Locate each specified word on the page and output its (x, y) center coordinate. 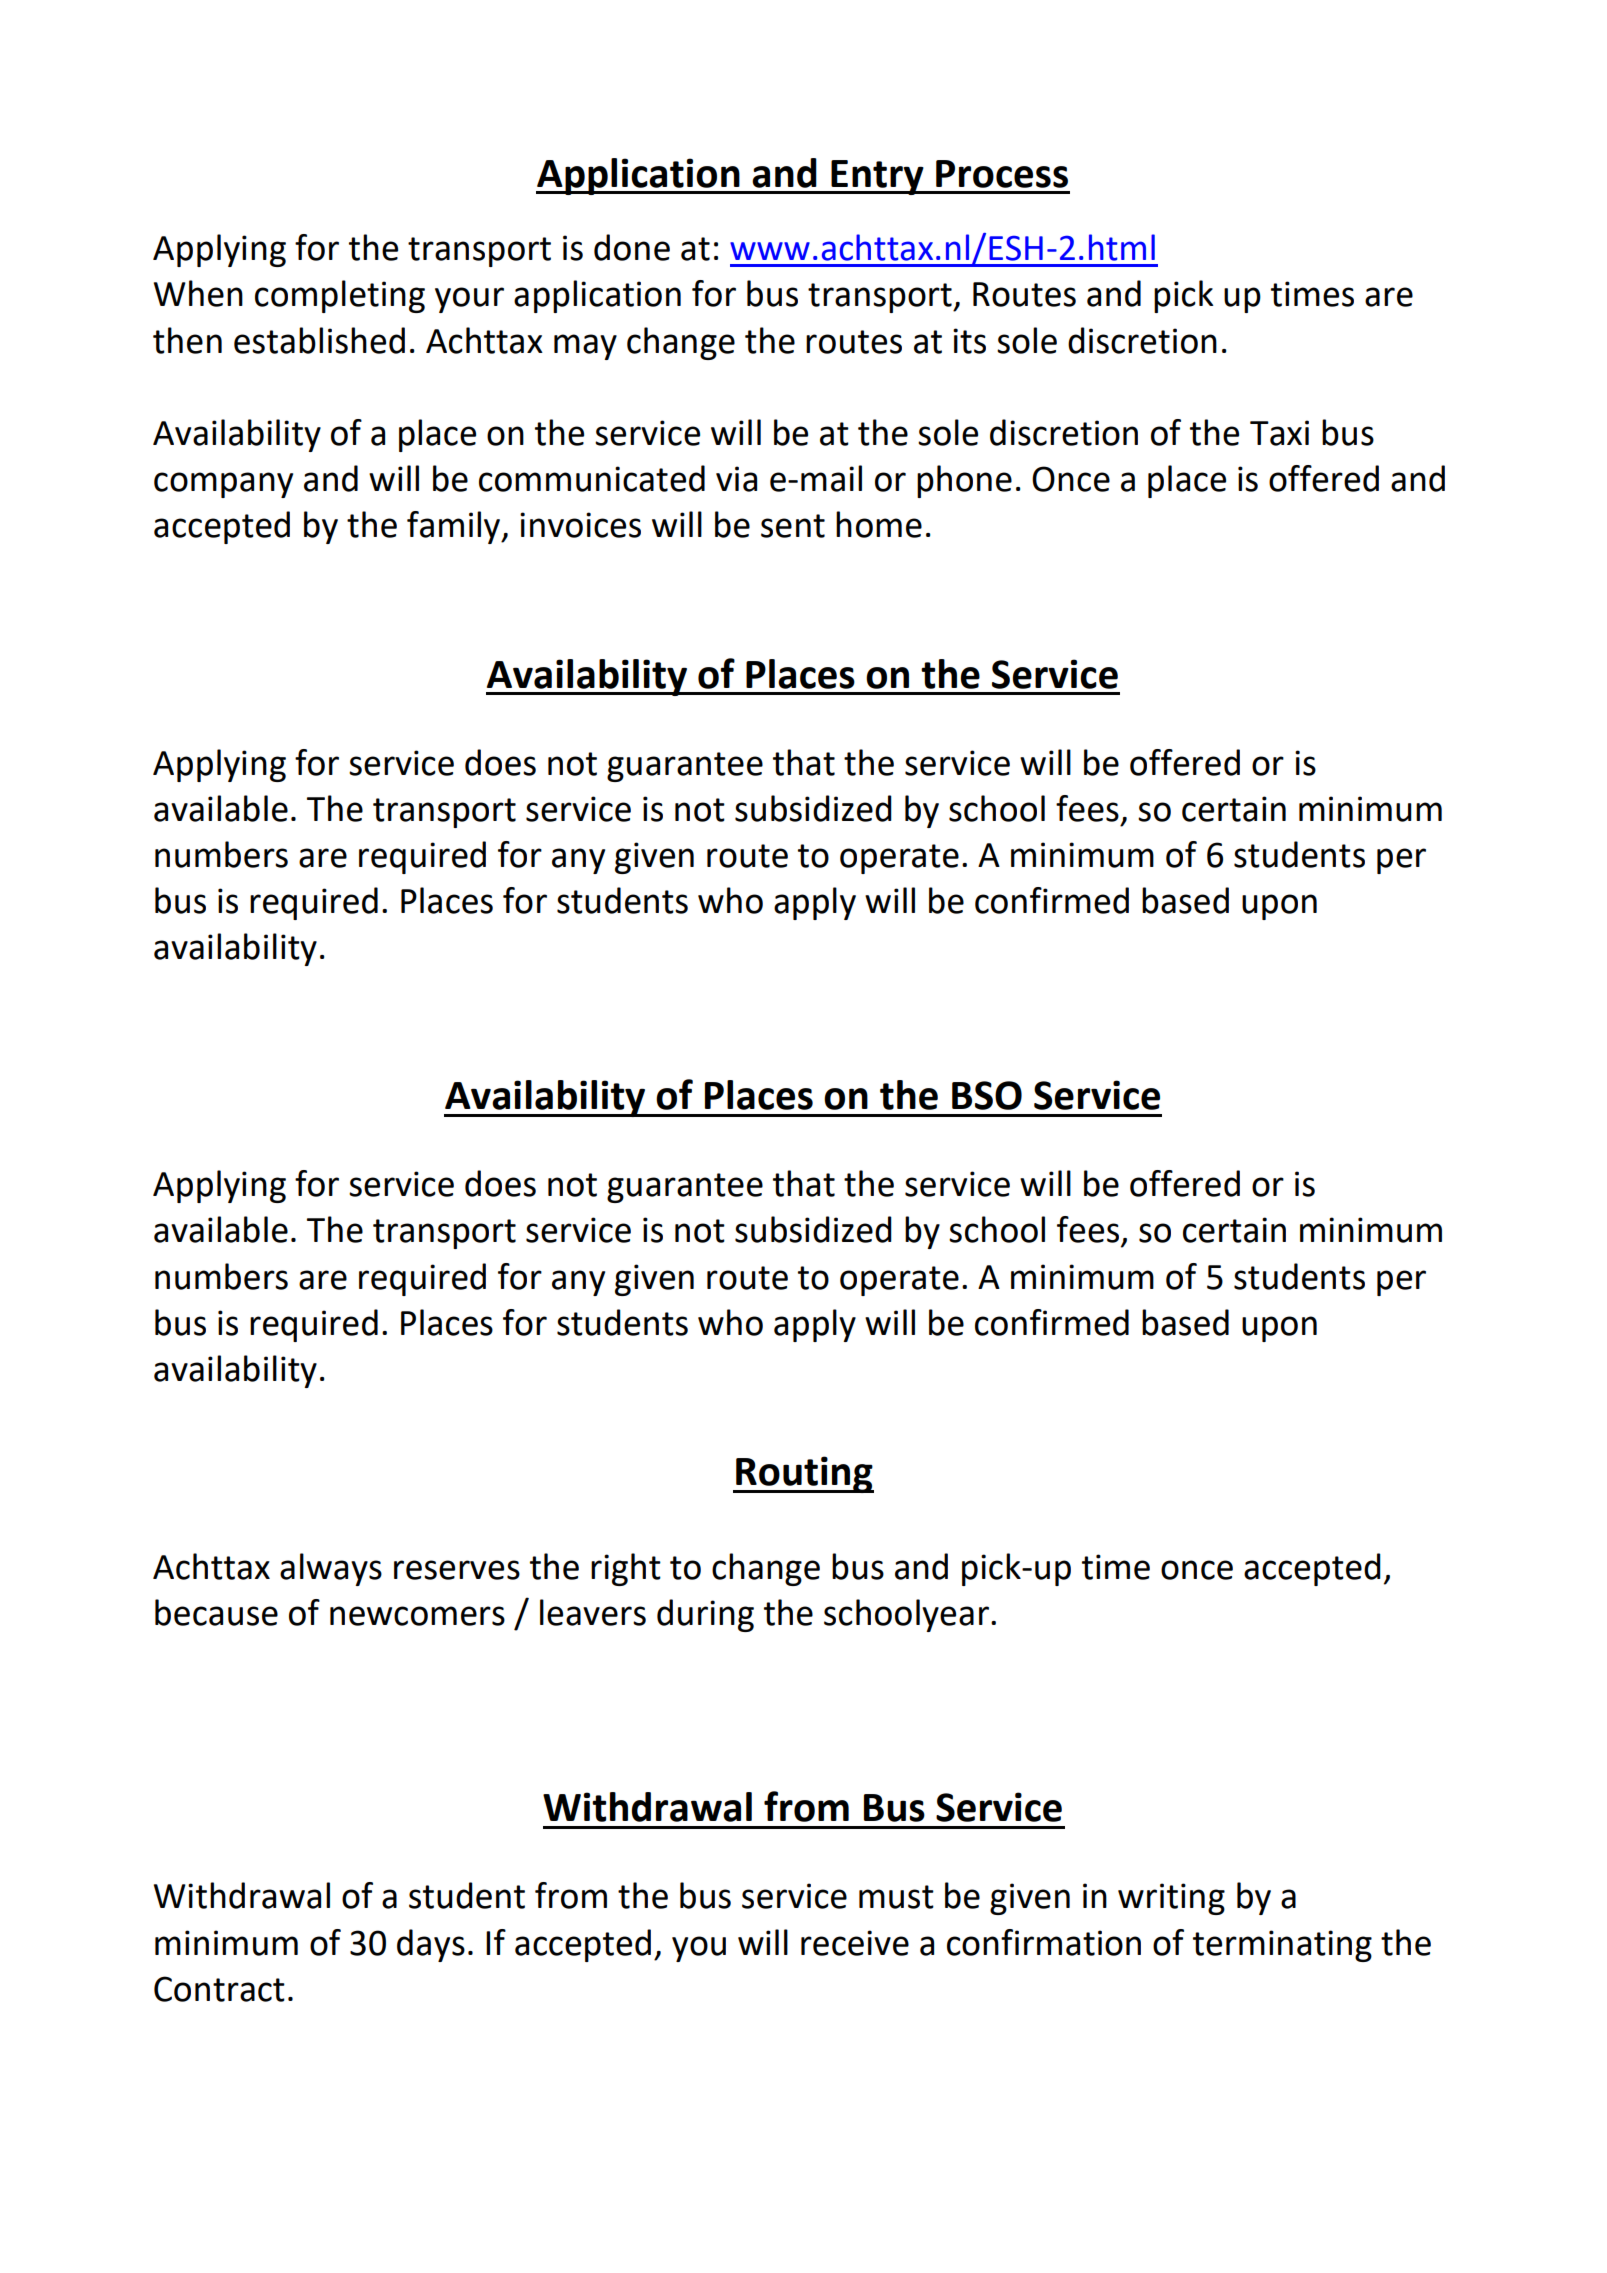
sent (793, 526)
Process (1002, 174)
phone (964, 481)
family (455, 527)
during (705, 1615)
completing (340, 296)
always (331, 1569)
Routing (804, 1474)
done (632, 247)
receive (855, 1943)
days (431, 1945)
